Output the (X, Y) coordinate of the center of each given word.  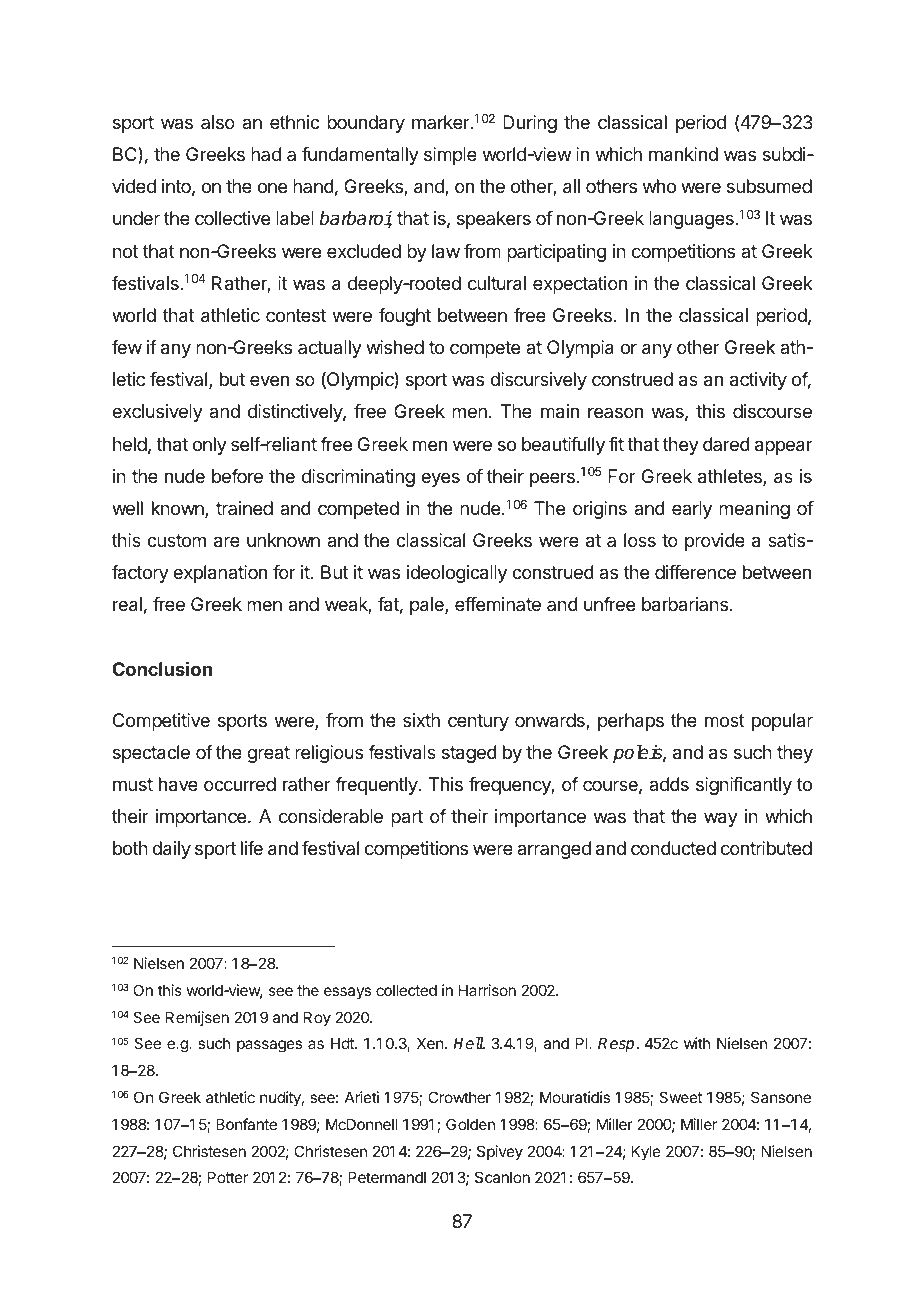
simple (450, 156)
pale (428, 606)
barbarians (685, 604)
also (218, 122)
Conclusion (162, 669)
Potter (228, 1177)
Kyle (646, 1152)
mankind (683, 154)
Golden (470, 1124)
